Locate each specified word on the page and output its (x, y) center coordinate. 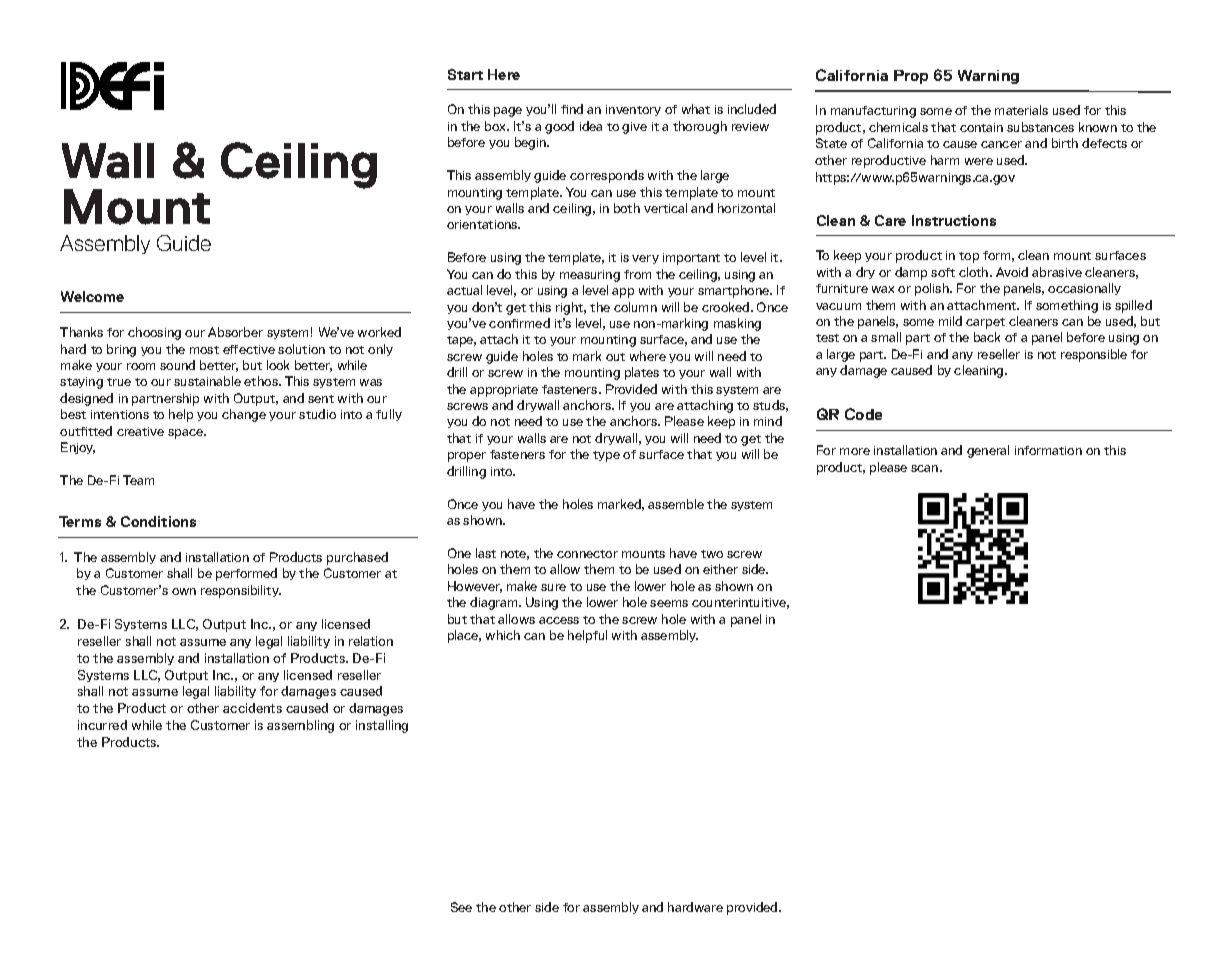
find (572, 109)
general (988, 451)
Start (465, 74)
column (635, 307)
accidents (252, 708)
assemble (676, 504)
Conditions (158, 521)
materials (1021, 110)
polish (933, 289)
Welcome (92, 296)
